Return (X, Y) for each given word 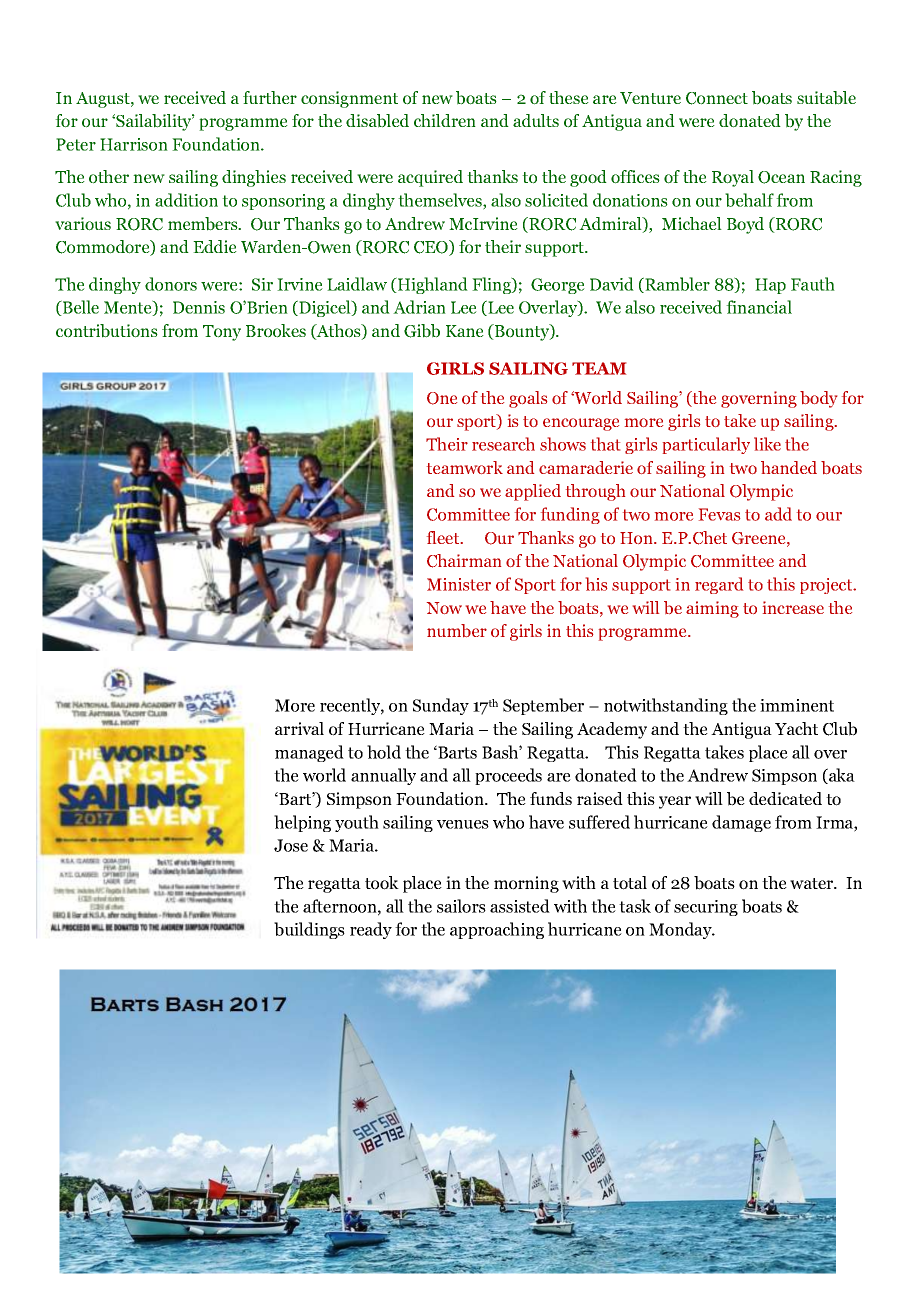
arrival (299, 728)
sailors (461, 906)
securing (706, 908)
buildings (309, 930)
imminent (797, 705)
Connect (717, 98)
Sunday (441, 706)
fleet (444, 537)
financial (759, 307)
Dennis (199, 307)
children (445, 120)
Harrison (134, 144)
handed (789, 467)
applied (533, 492)
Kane (465, 331)
